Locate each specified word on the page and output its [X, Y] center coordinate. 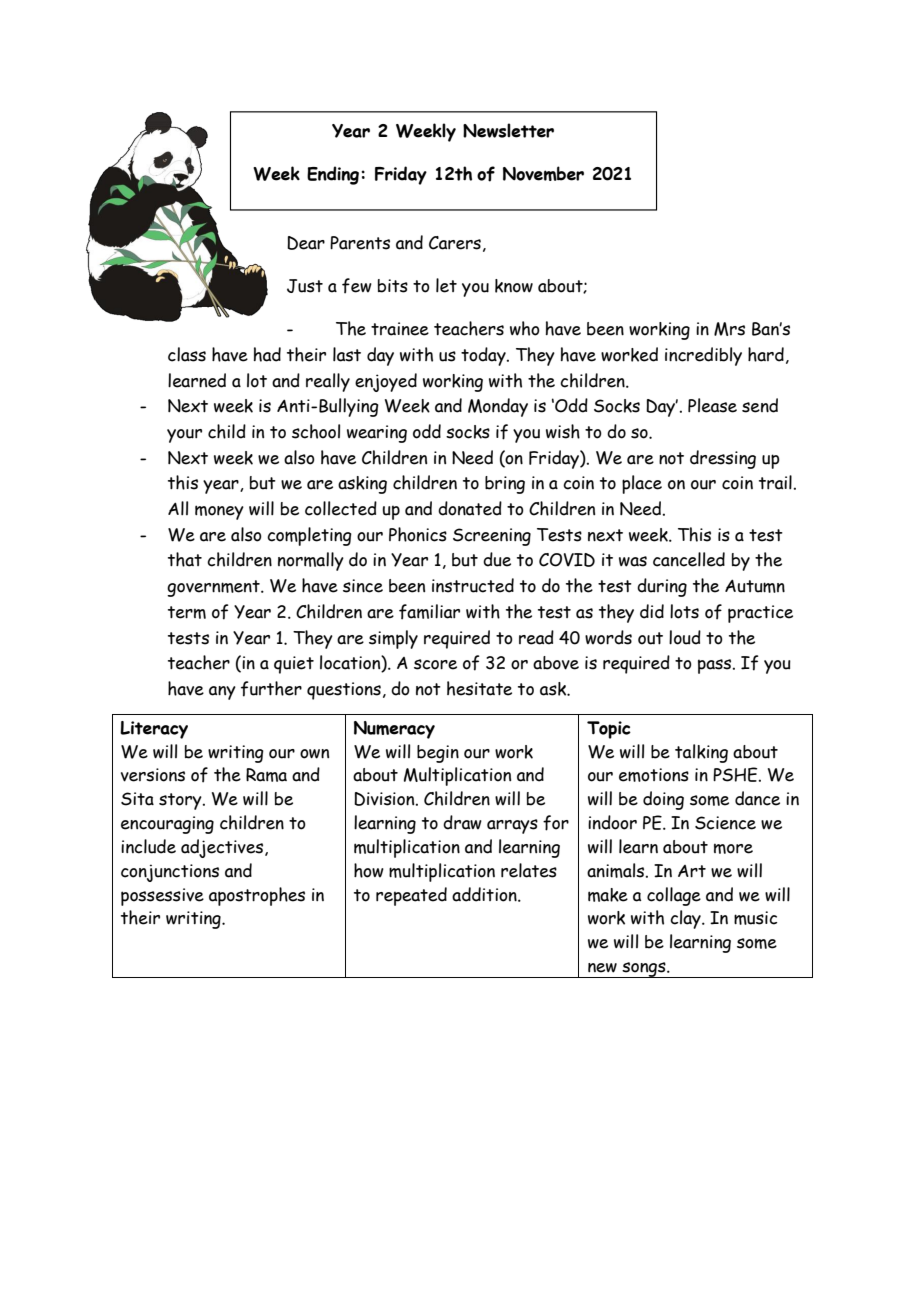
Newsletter [508, 130]
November [543, 173]
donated [470, 508]
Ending [334, 175]
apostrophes [257, 896]
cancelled [689, 559]
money [219, 512]
